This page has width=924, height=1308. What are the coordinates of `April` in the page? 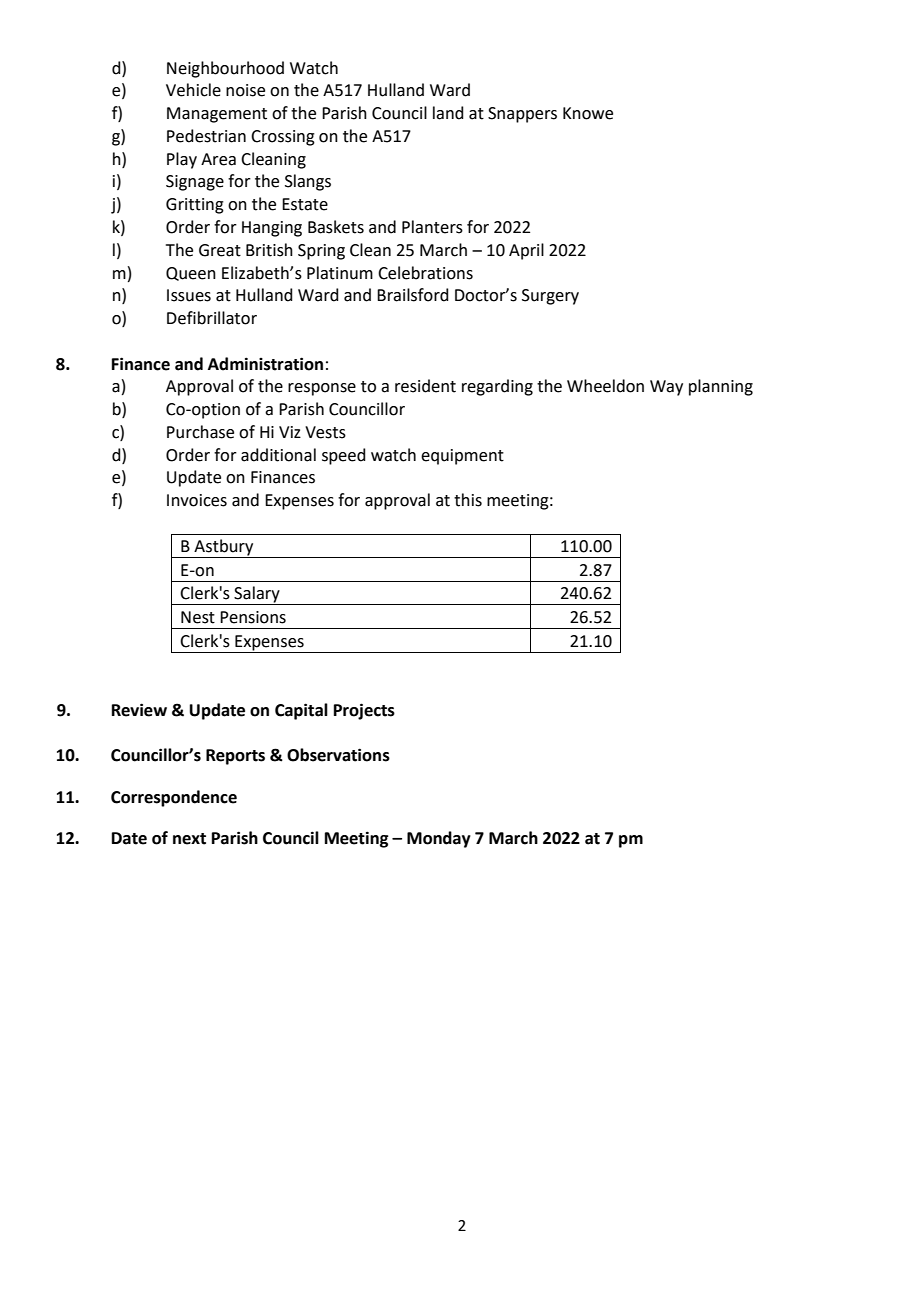 It's located at (526, 251).
